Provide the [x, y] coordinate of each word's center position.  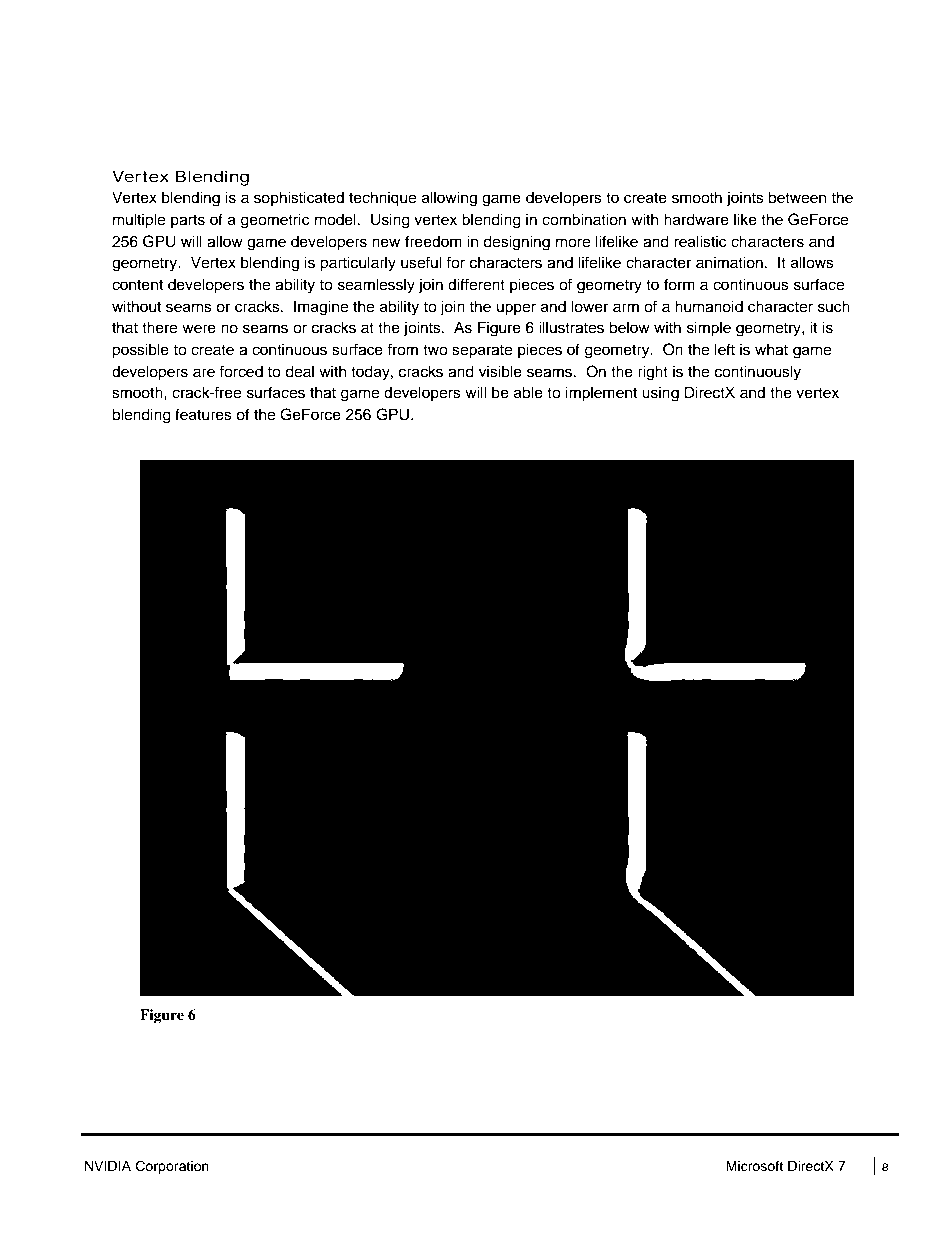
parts [188, 221]
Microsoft [754, 1166]
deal [299, 371]
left [725, 349]
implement [601, 394]
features [203, 414]
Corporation [172, 1167]
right [653, 373]
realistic [700, 241]
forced [241, 371]
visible [500, 371]
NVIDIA [108, 1165]
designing [516, 243]
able [528, 392]
